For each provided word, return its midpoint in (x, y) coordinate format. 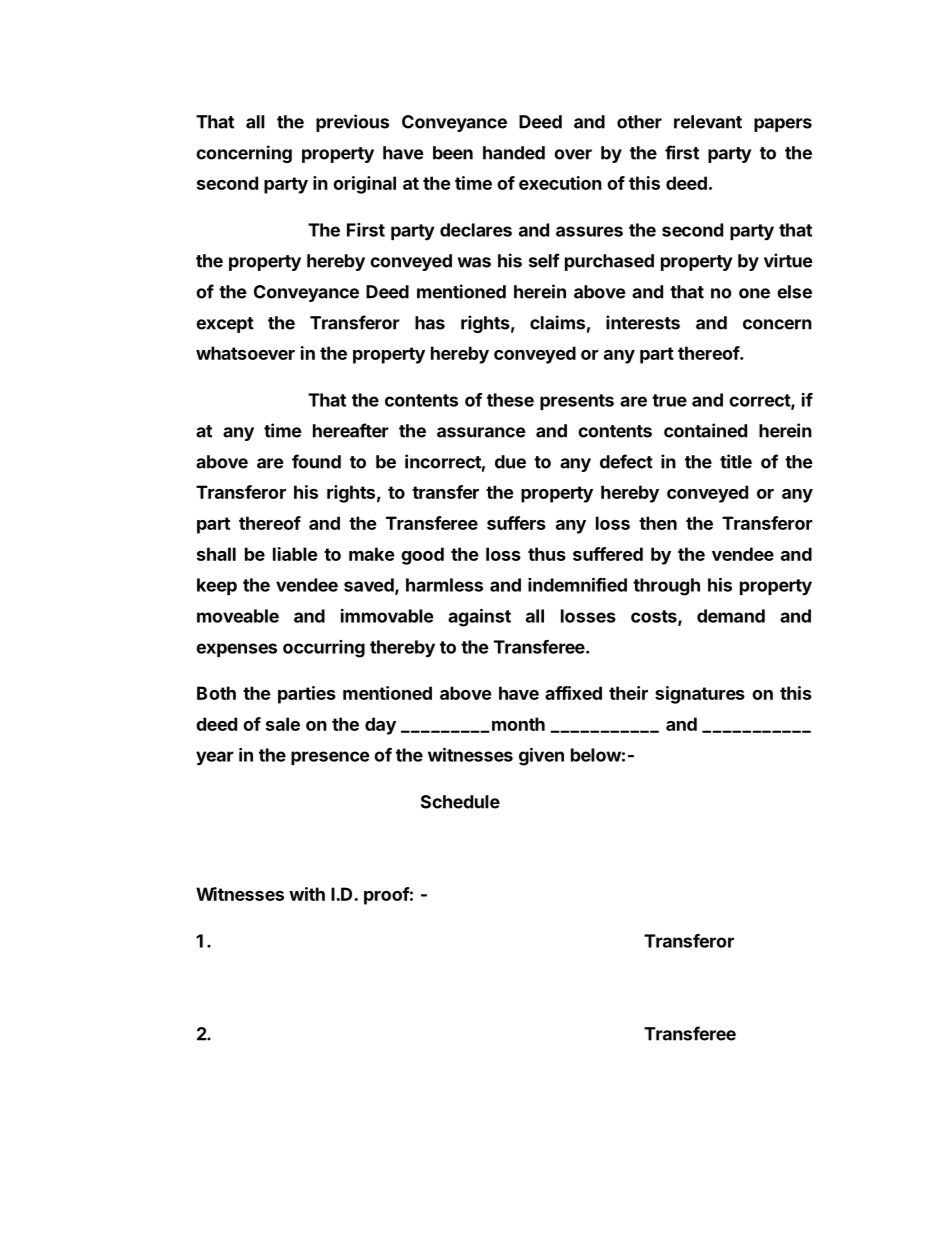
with (307, 894)
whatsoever (245, 353)
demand (731, 616)
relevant (708, 122)
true (669, 400)
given (541, 757)
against (479, 618)
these (510, 400)
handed (514, 153)
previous (352, 123)
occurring (324, 649)
